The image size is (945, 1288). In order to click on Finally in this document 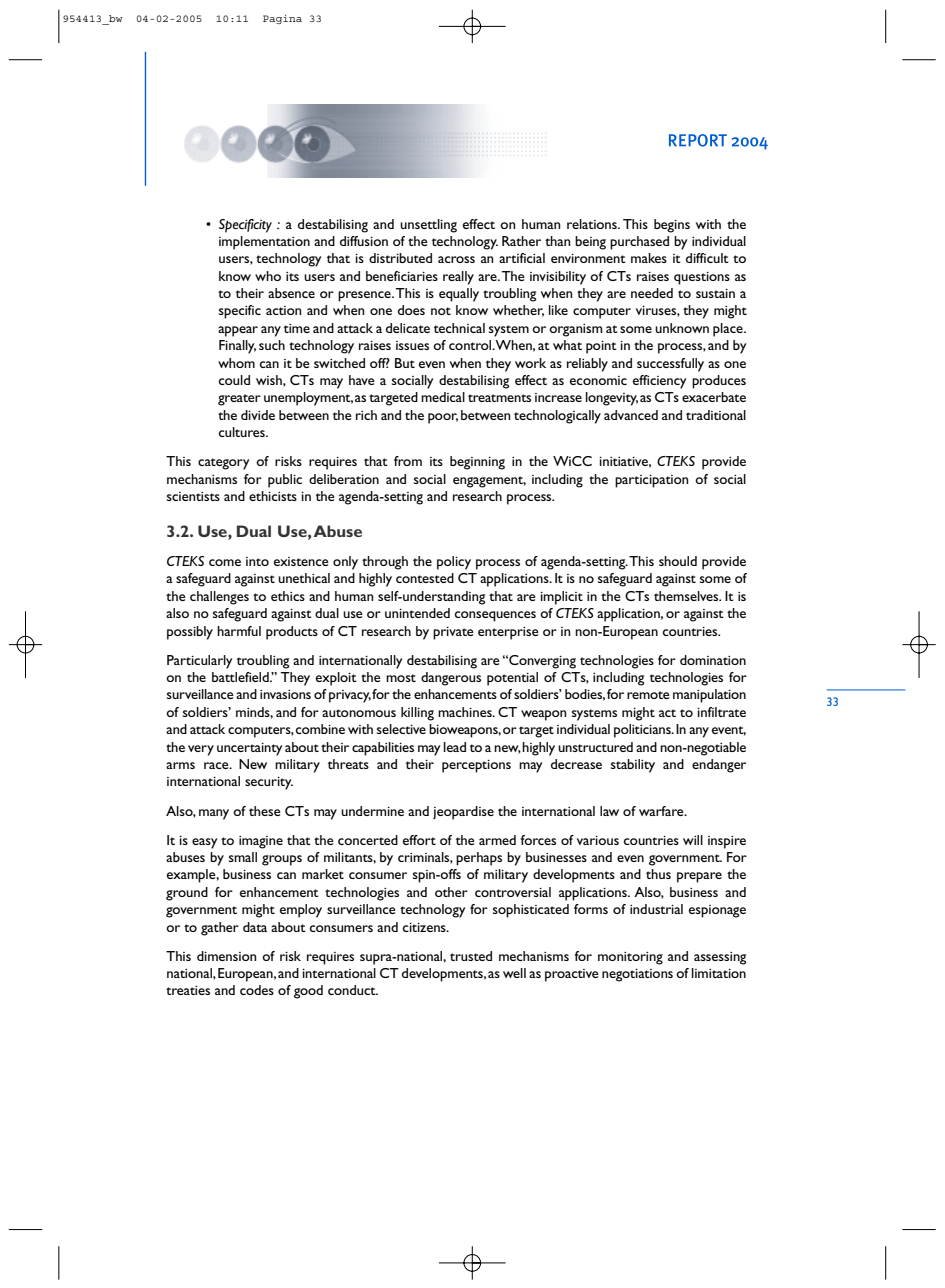, I will do `click(237, 347)`.
